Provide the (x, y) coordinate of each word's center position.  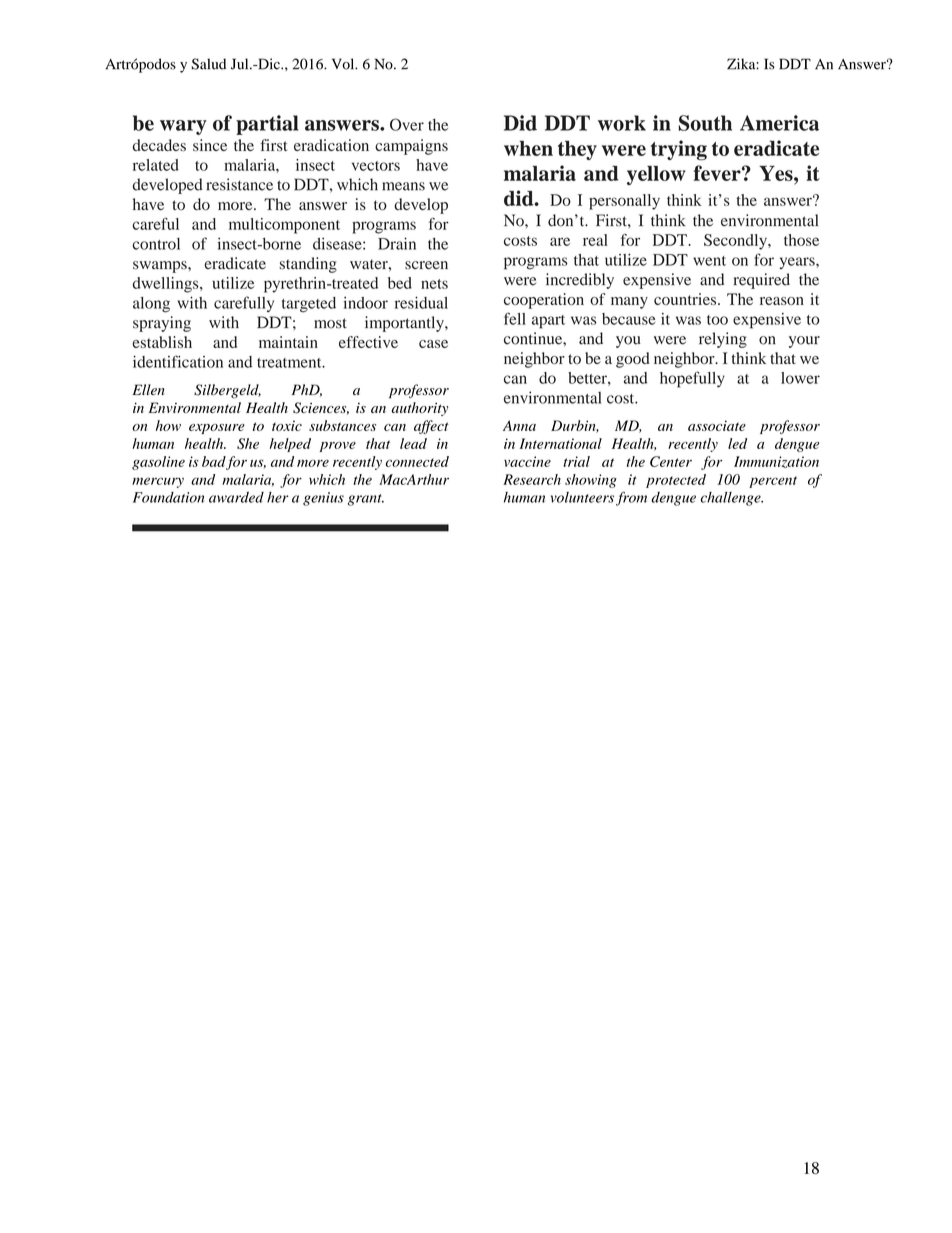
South (705, 123)
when (528, 148)
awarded (236, 497)
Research (532, 479)
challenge (732, 499)
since (210, 145)
